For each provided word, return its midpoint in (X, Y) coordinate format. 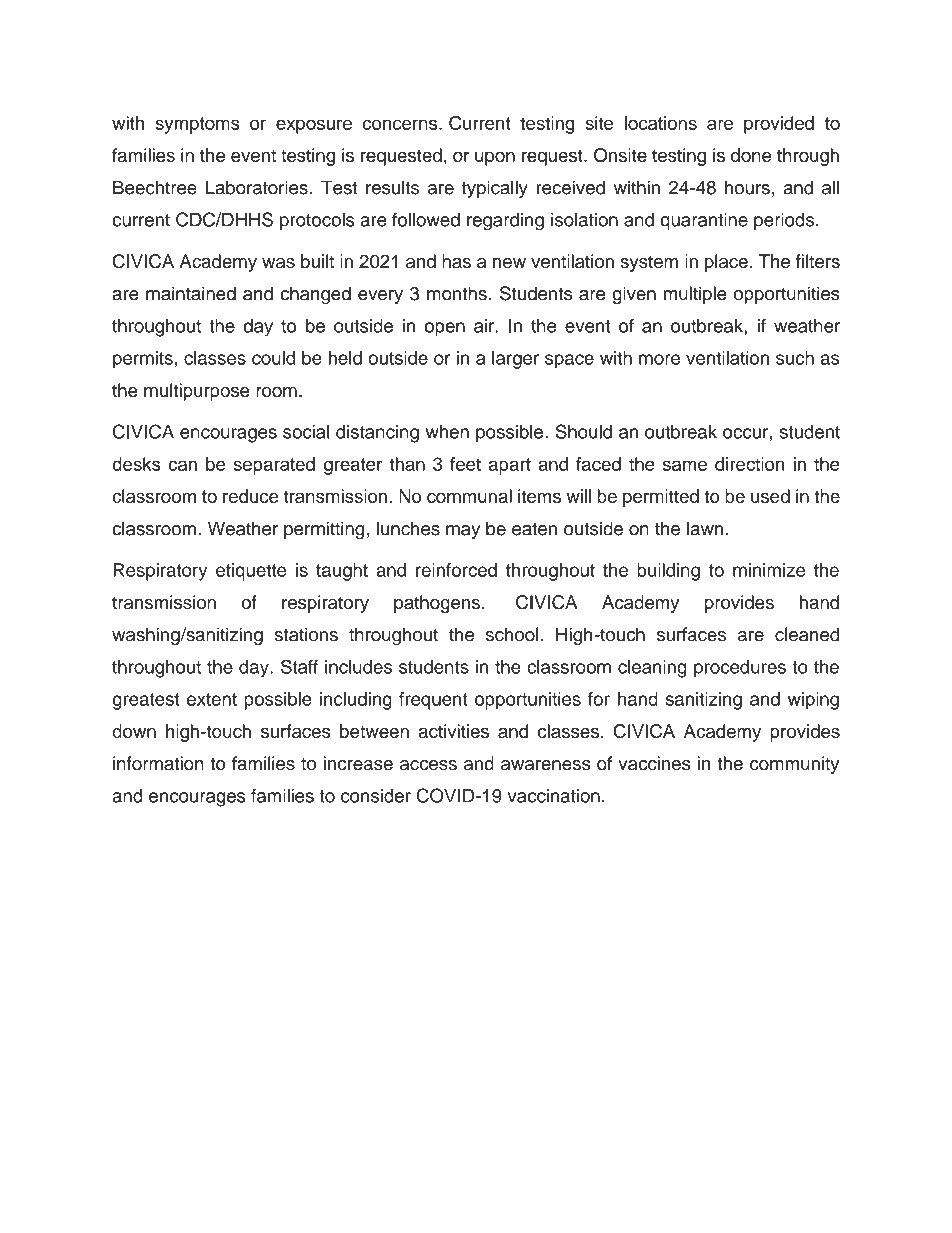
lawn (705, 528)
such (795, 358)
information (158, 763)
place (726, 263)
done (751, 155)
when (447, 432)
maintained (191, 293)
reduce (251, 496)
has (456, 261)
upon (495, 158)
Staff (299, 666)
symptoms (197, 125)
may (463, 532)
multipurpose (197, 392)
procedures (740, 669)
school (512, 634)
